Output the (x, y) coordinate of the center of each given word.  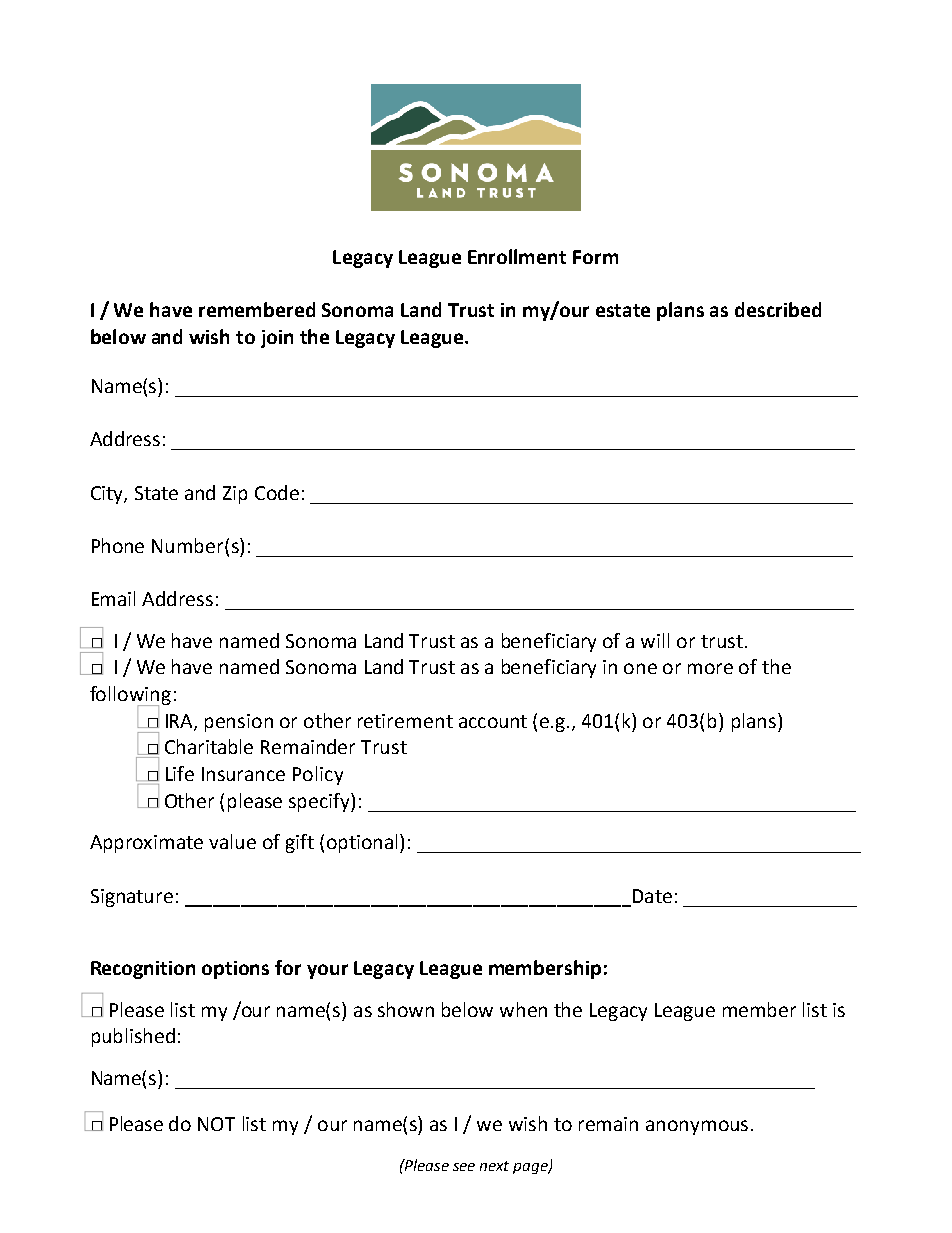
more (710, 668)
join (277, 339)
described (778, 309)
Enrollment (517, 256)
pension (239, 723)
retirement (405, 721)
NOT (216, 1124)
